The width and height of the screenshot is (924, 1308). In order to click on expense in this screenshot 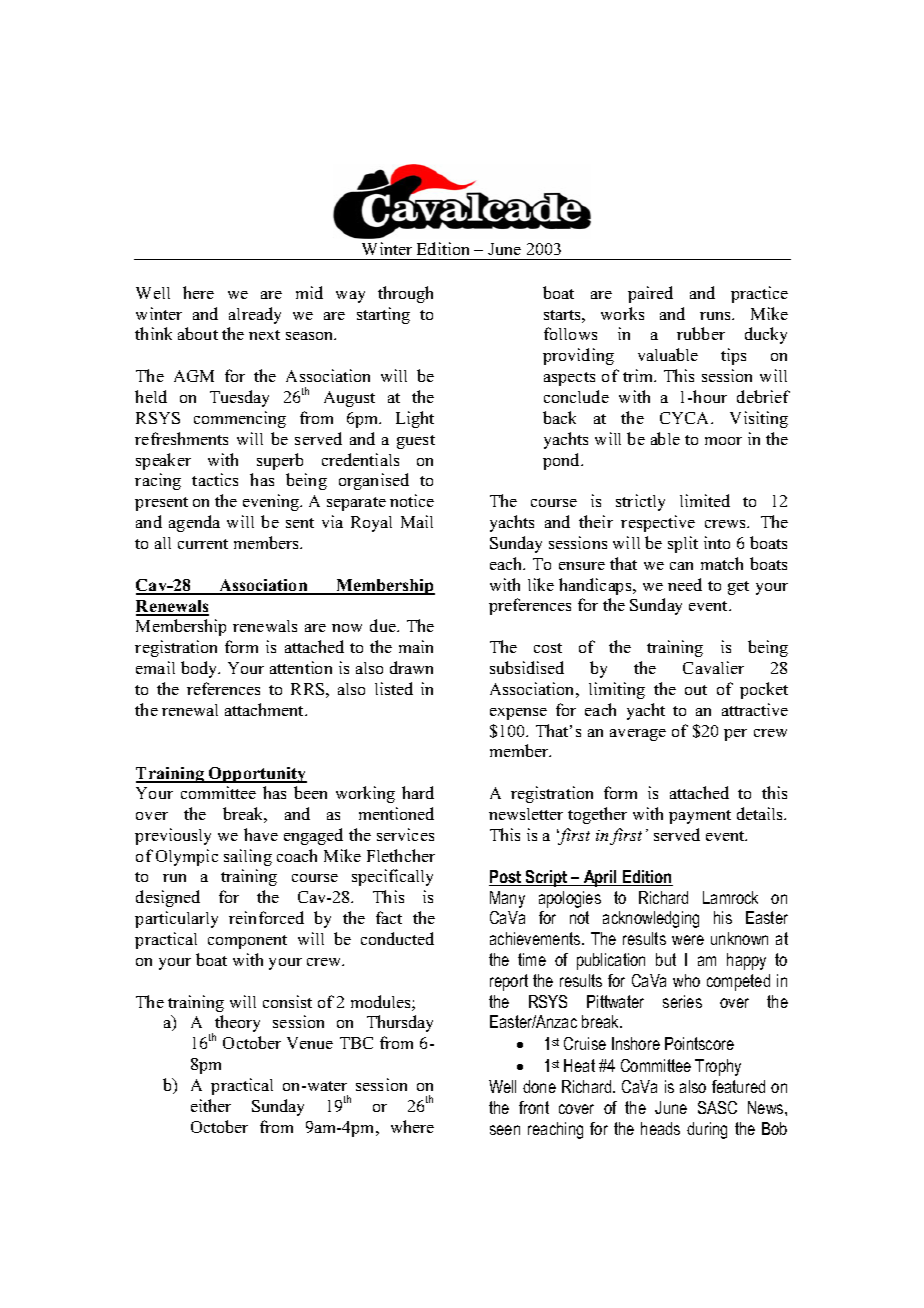, I will do `click(518, 714)`.
